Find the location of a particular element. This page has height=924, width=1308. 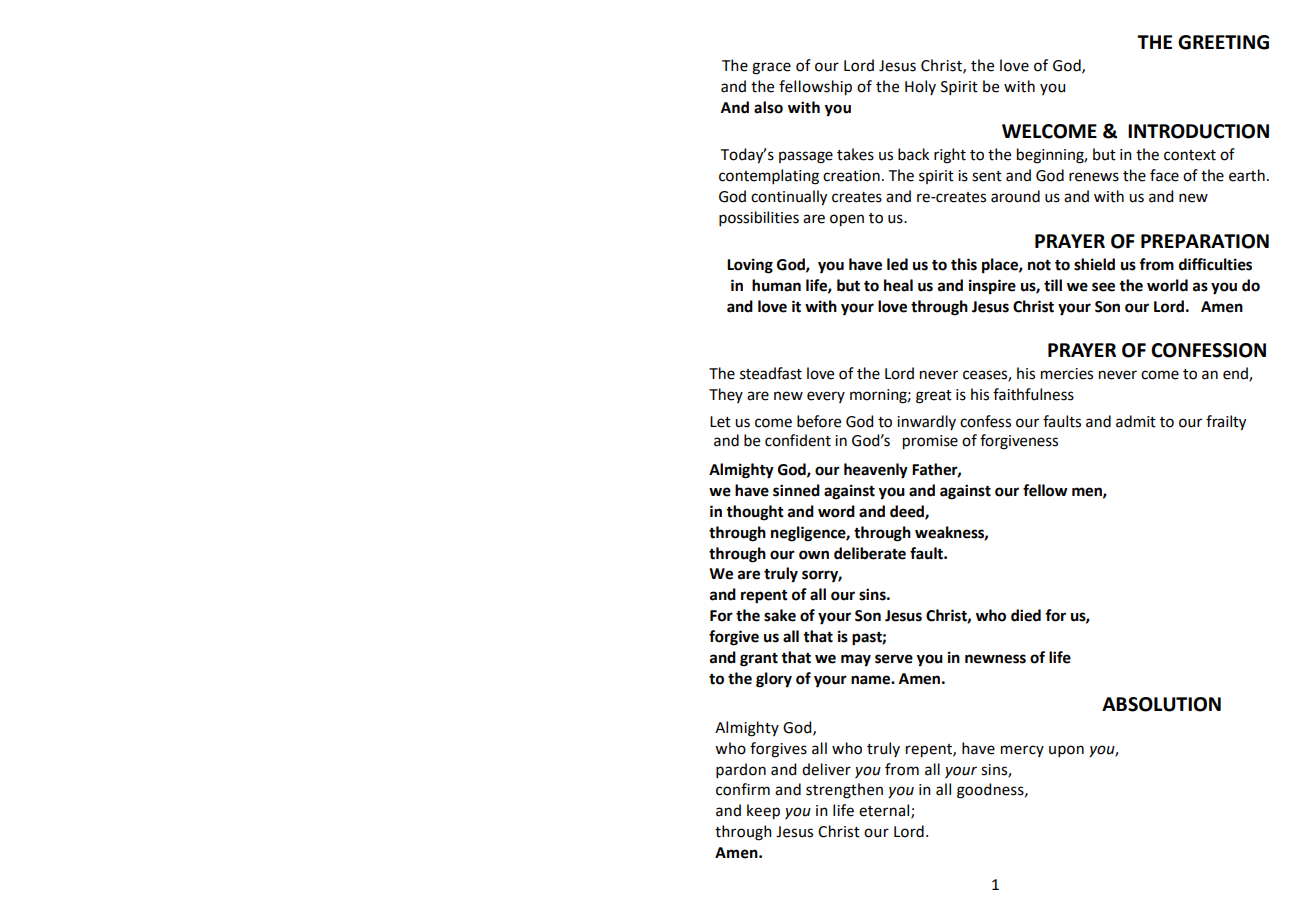

GREETING is located at coordinates (1223, 42).
